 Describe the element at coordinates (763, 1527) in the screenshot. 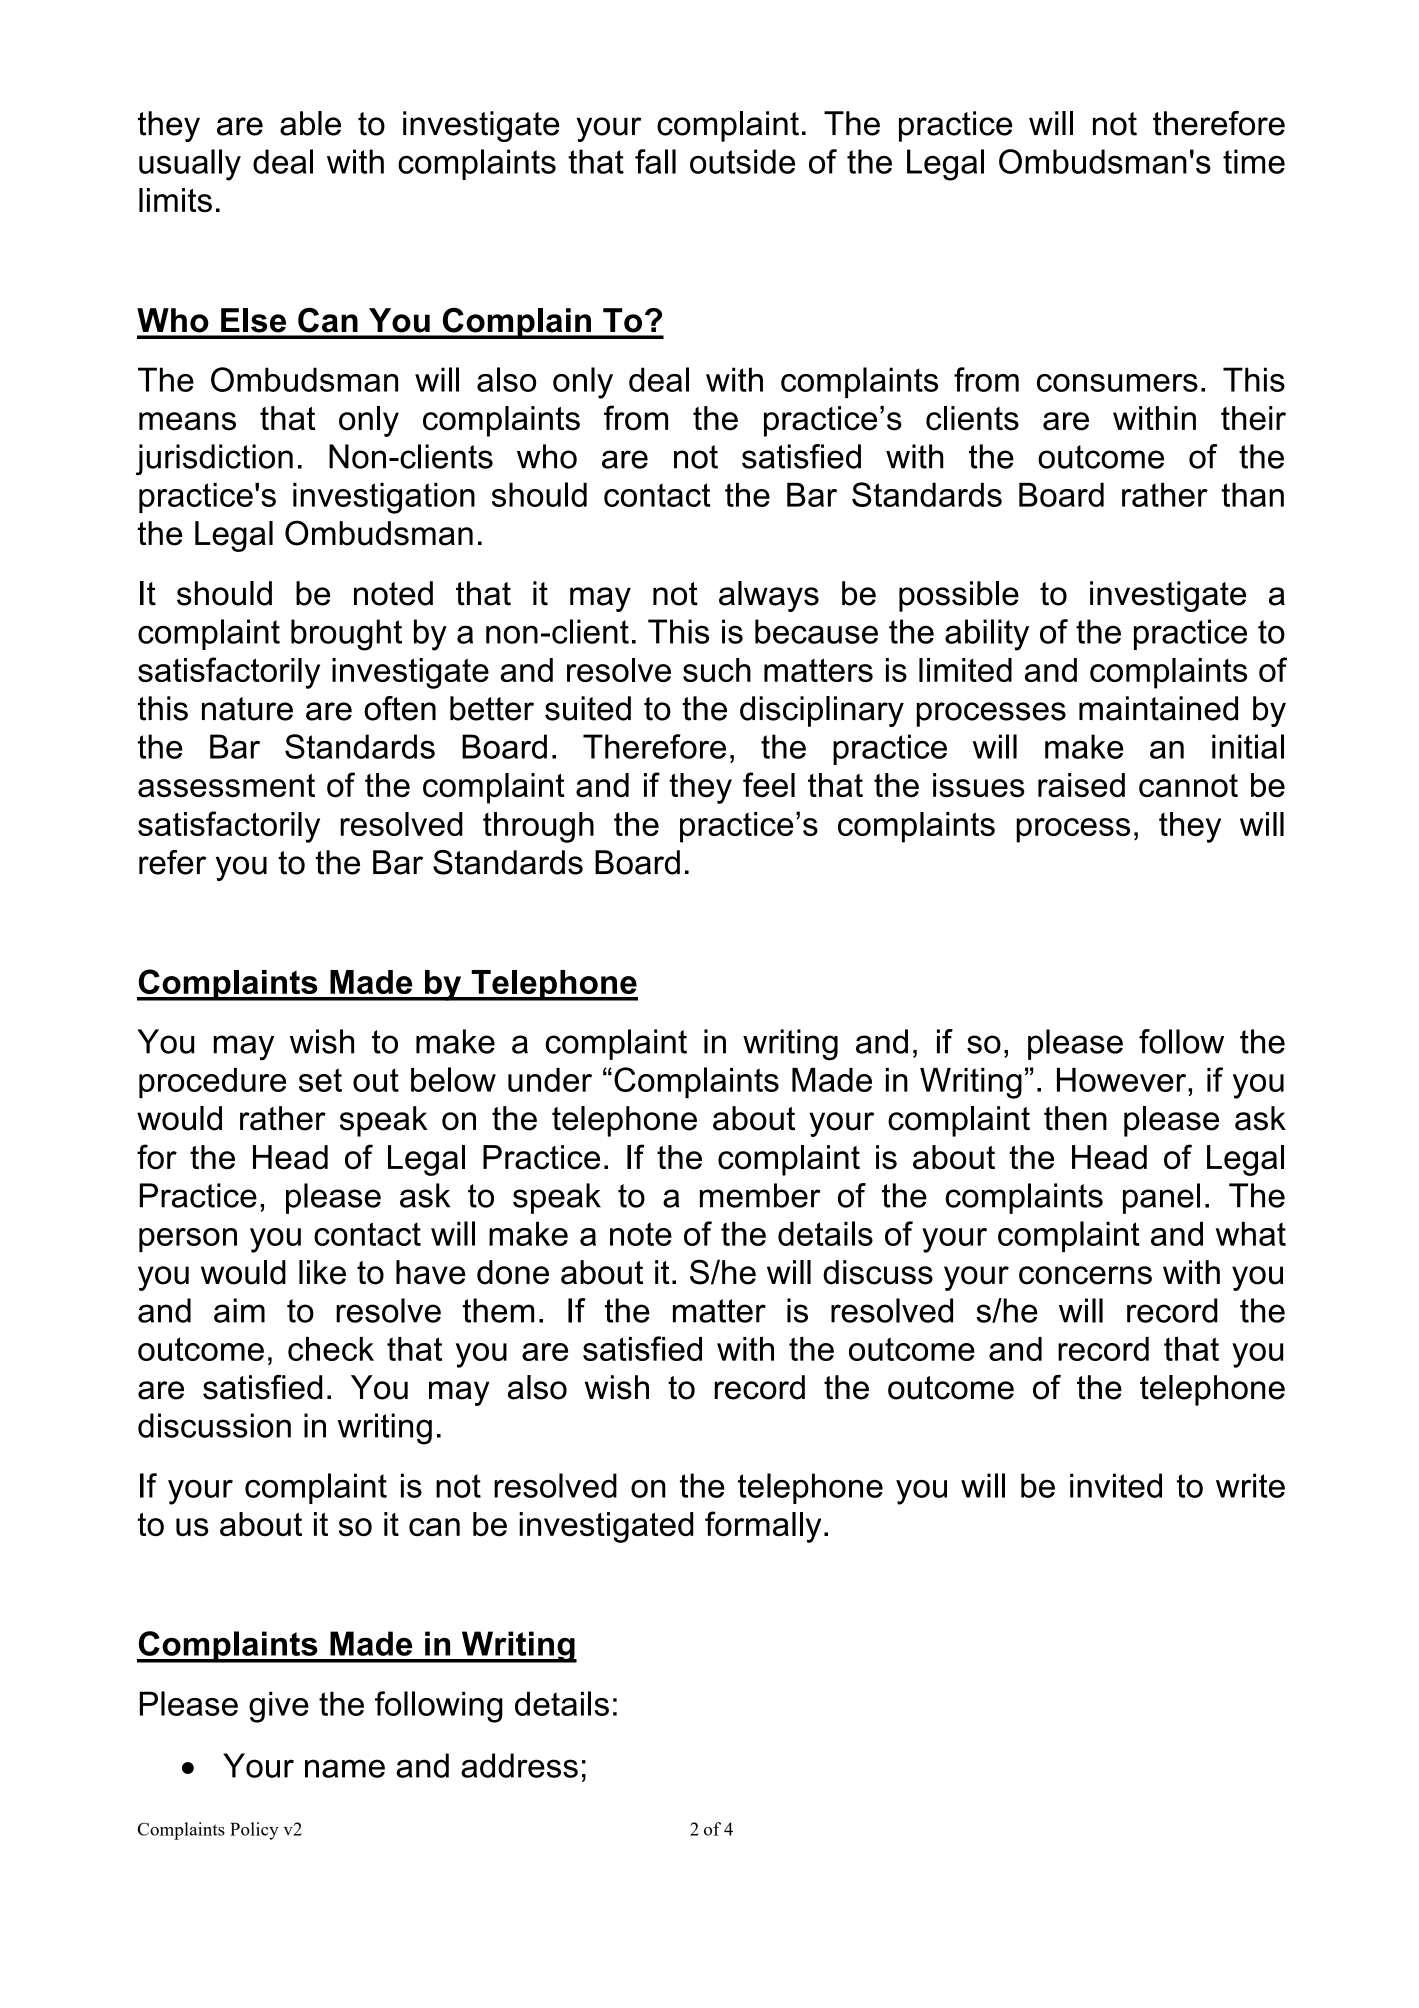

I see `formally` at that location.
